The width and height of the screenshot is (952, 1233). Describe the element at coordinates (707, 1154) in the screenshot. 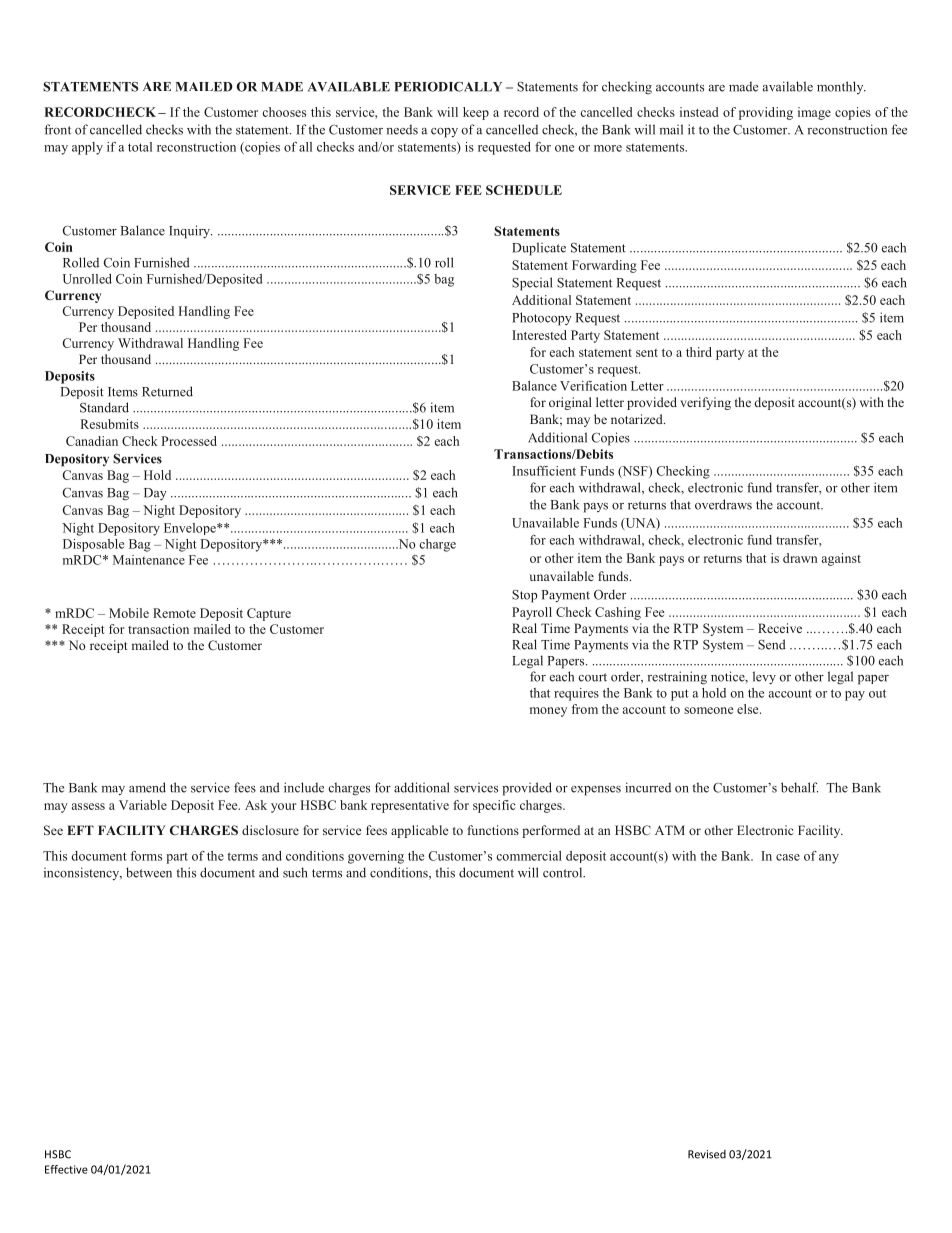

I see `Revised` at that location.
